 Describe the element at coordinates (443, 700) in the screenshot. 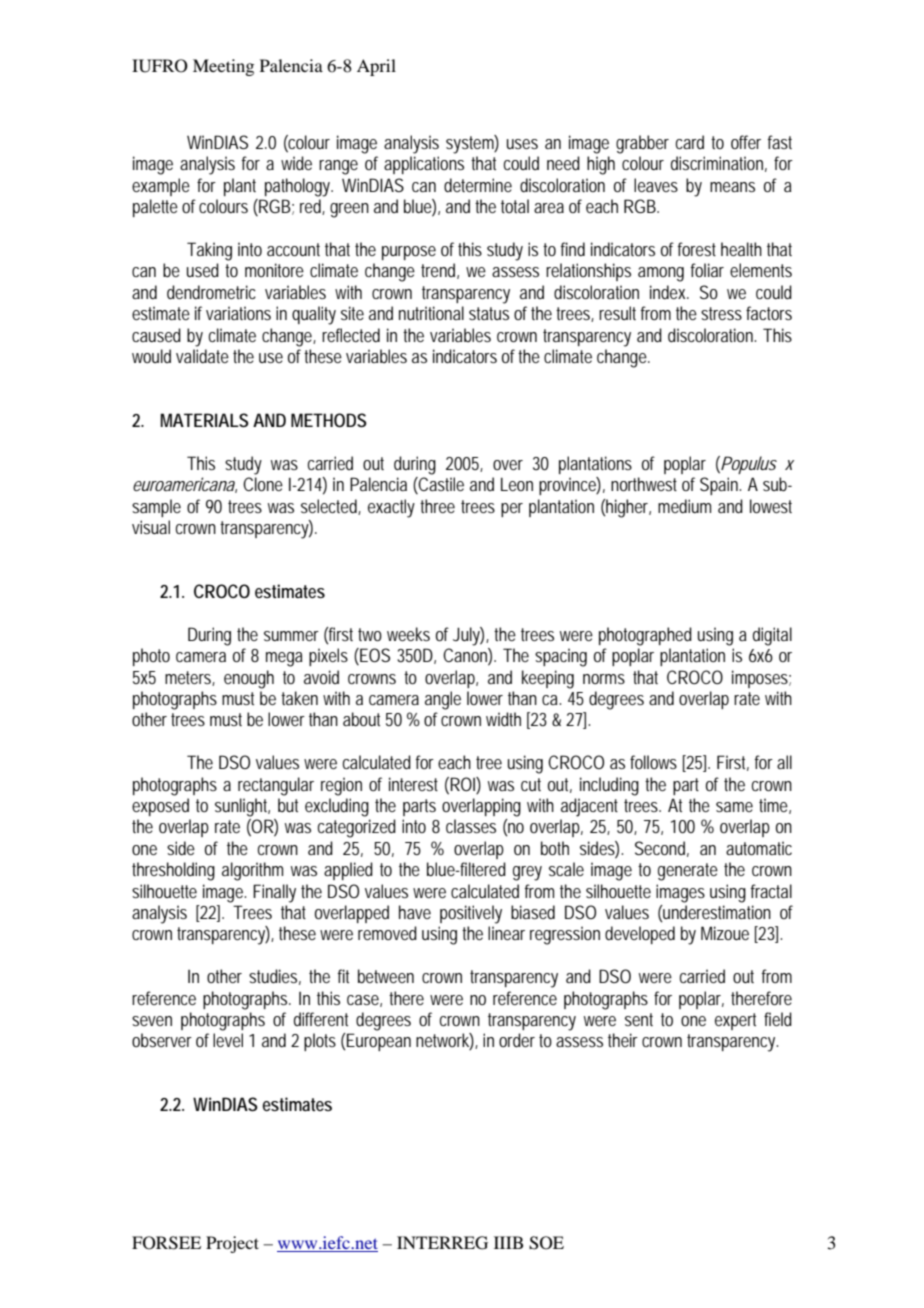

I see `angle` at that location.
